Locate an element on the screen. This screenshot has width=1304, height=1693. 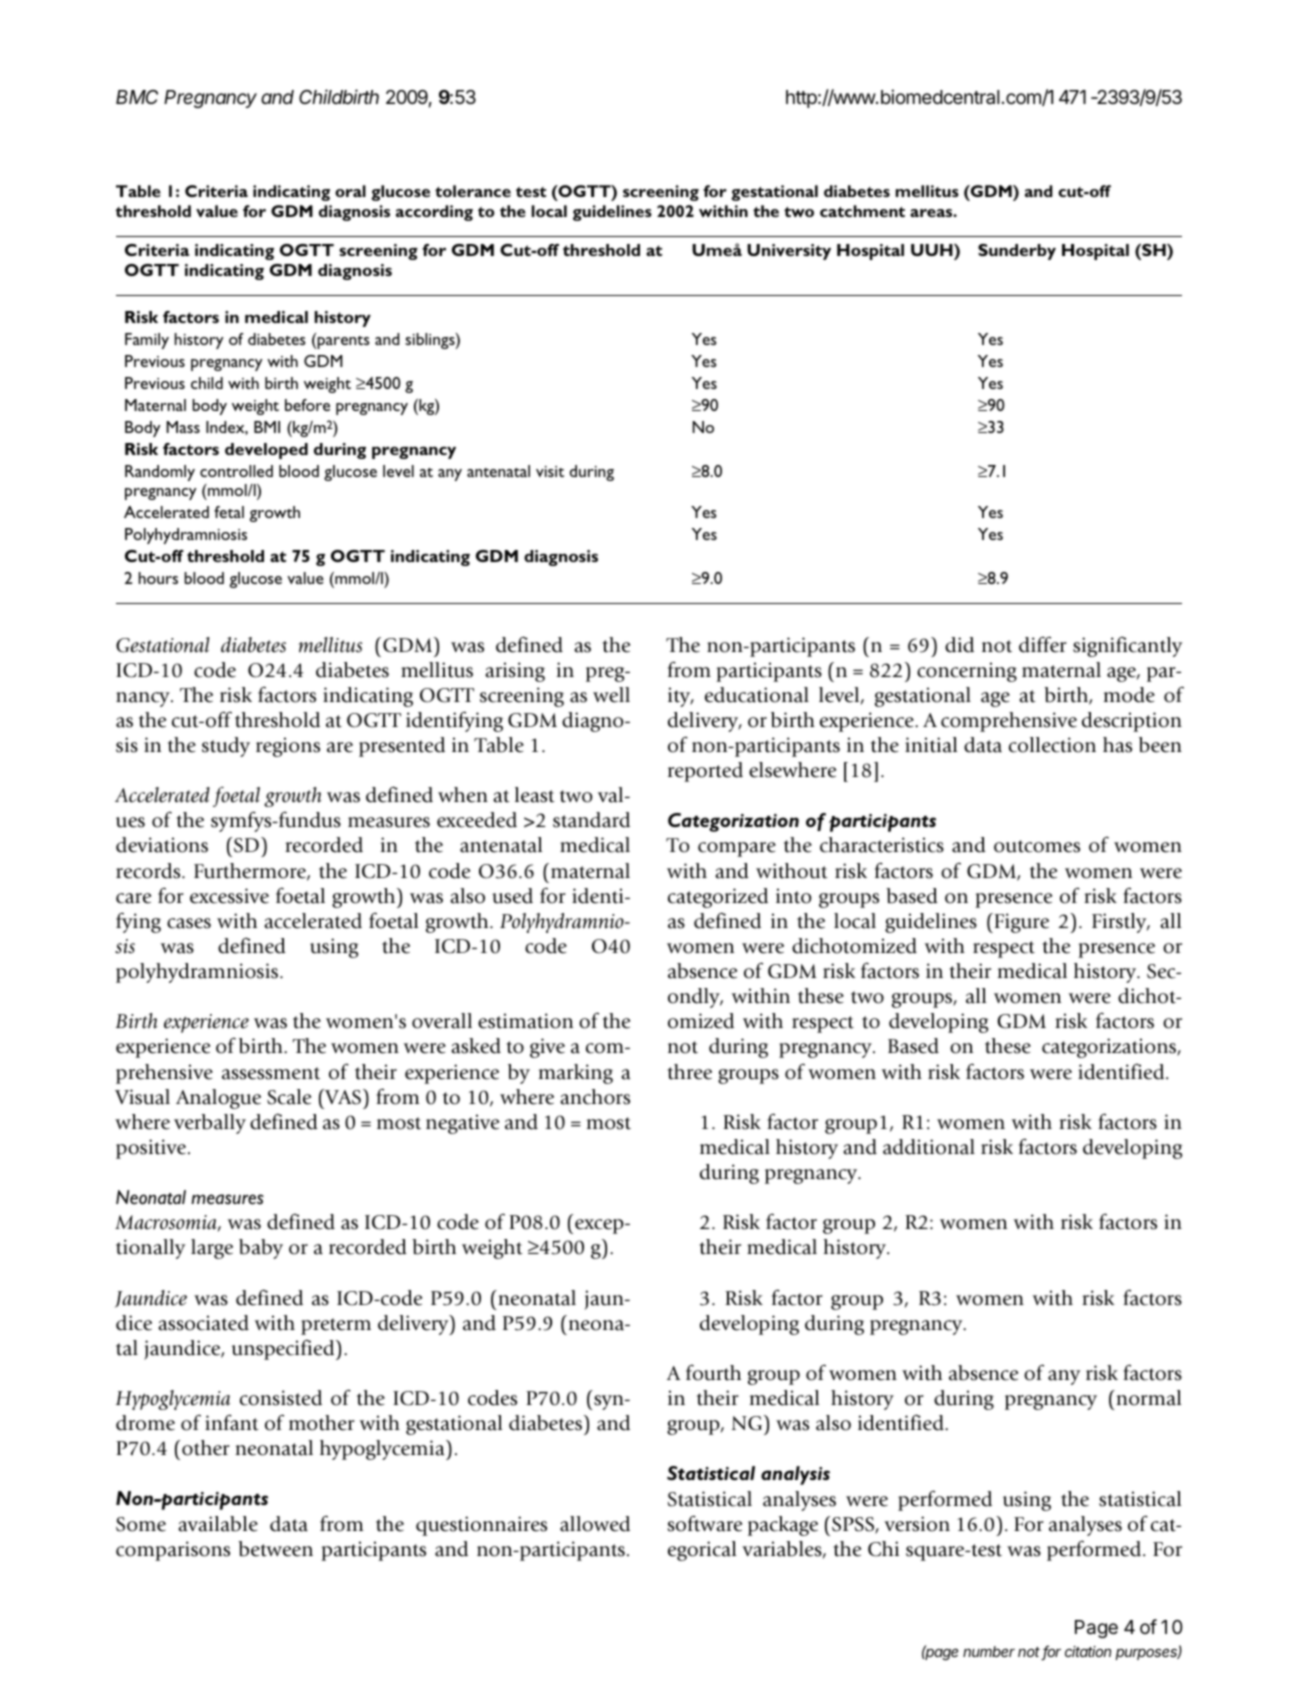
catchment is located at coordinates (862, 211).
